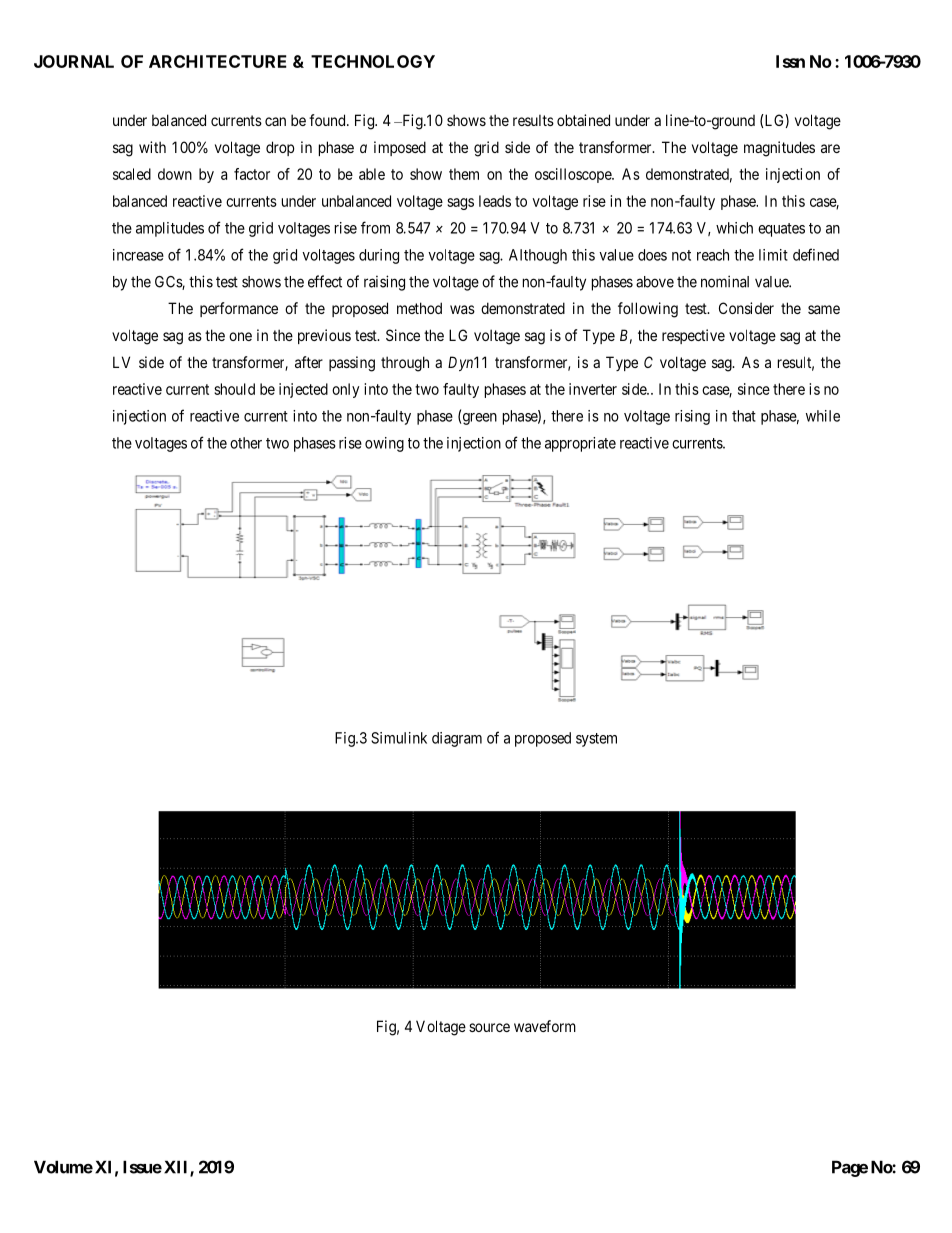 Image resolution: width=952 pixels, height=1233 pixels. I want to click on through, so click(405, 364).
